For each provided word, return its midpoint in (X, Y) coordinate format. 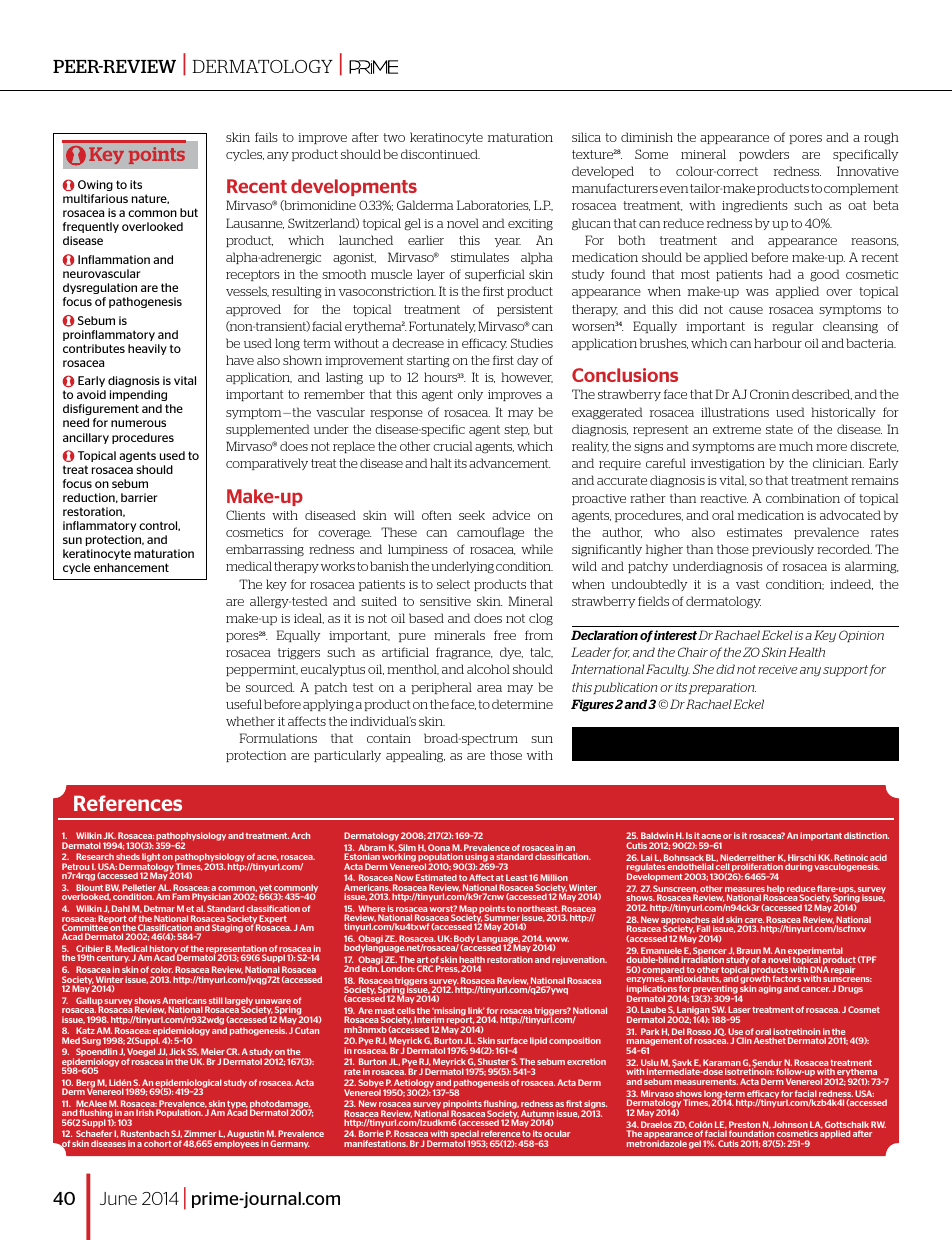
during (798, 867)
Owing (95, 185)
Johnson (791, 1126)
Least (517, 877)
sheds (128, 856)
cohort (158, 1143)
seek (472, 515)
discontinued (440, 154)
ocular (557, 1133)
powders (764, 155)
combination (803, 498)
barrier (139, 497)
